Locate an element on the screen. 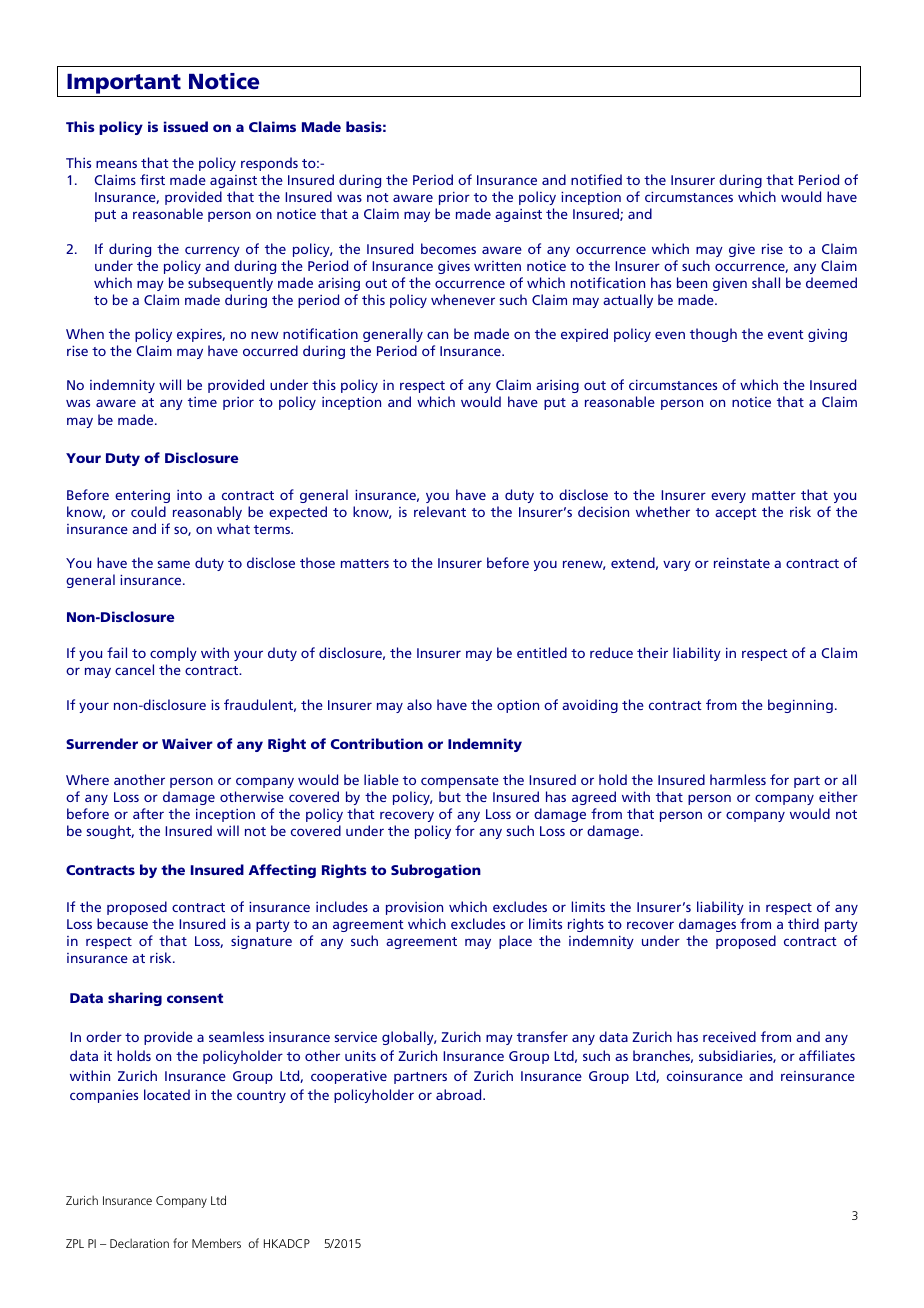 This screenshot has height=1308, width=924. because is located at coordinates (122, 923).
